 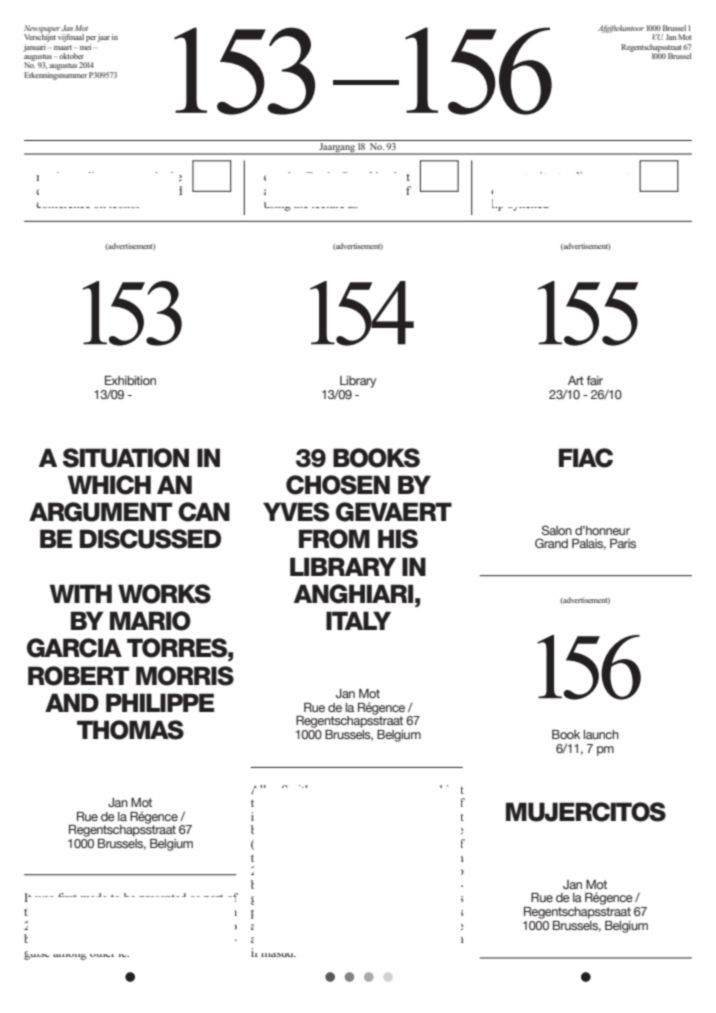 I want to click on Yves, so click(x=296, y=512).
